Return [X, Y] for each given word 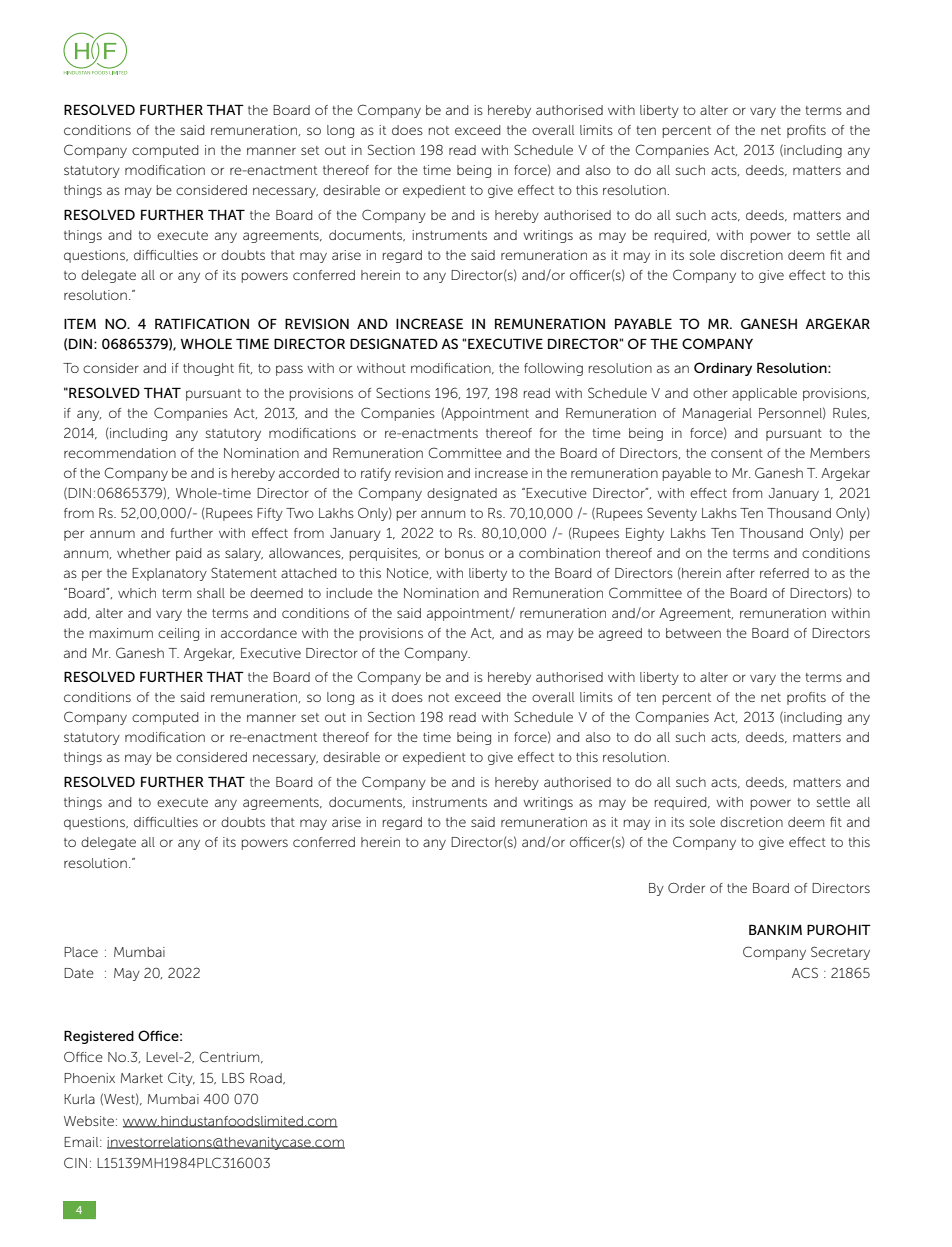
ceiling [178, 634]
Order [686, 887]
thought [208, 369]
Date [79, 973]
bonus [464, 553]
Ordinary [723, 369]
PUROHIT [839, 929]
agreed [620, 634]
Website [89, 1121]
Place [81, 952]
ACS [805, 972]
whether [143, 553]
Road [267, 1079]
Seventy [672, 514]
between [693, 633]
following [553, 369]
